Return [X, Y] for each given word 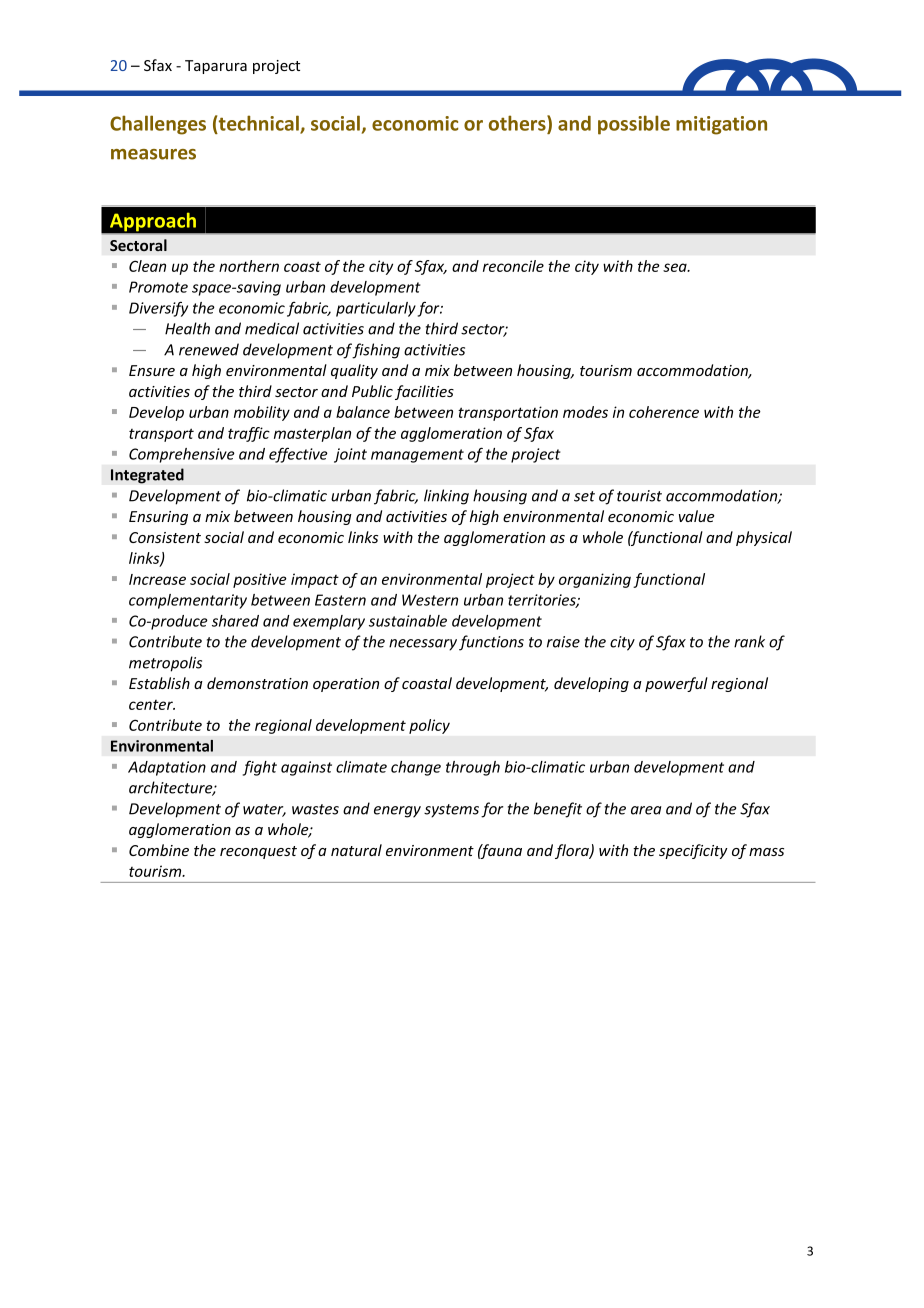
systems [451, 811]
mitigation [721, 125]
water [264, 810]
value [696, 516]
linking [446, 497]
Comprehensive [181, 455]
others [518, 123]
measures [153, 154]
